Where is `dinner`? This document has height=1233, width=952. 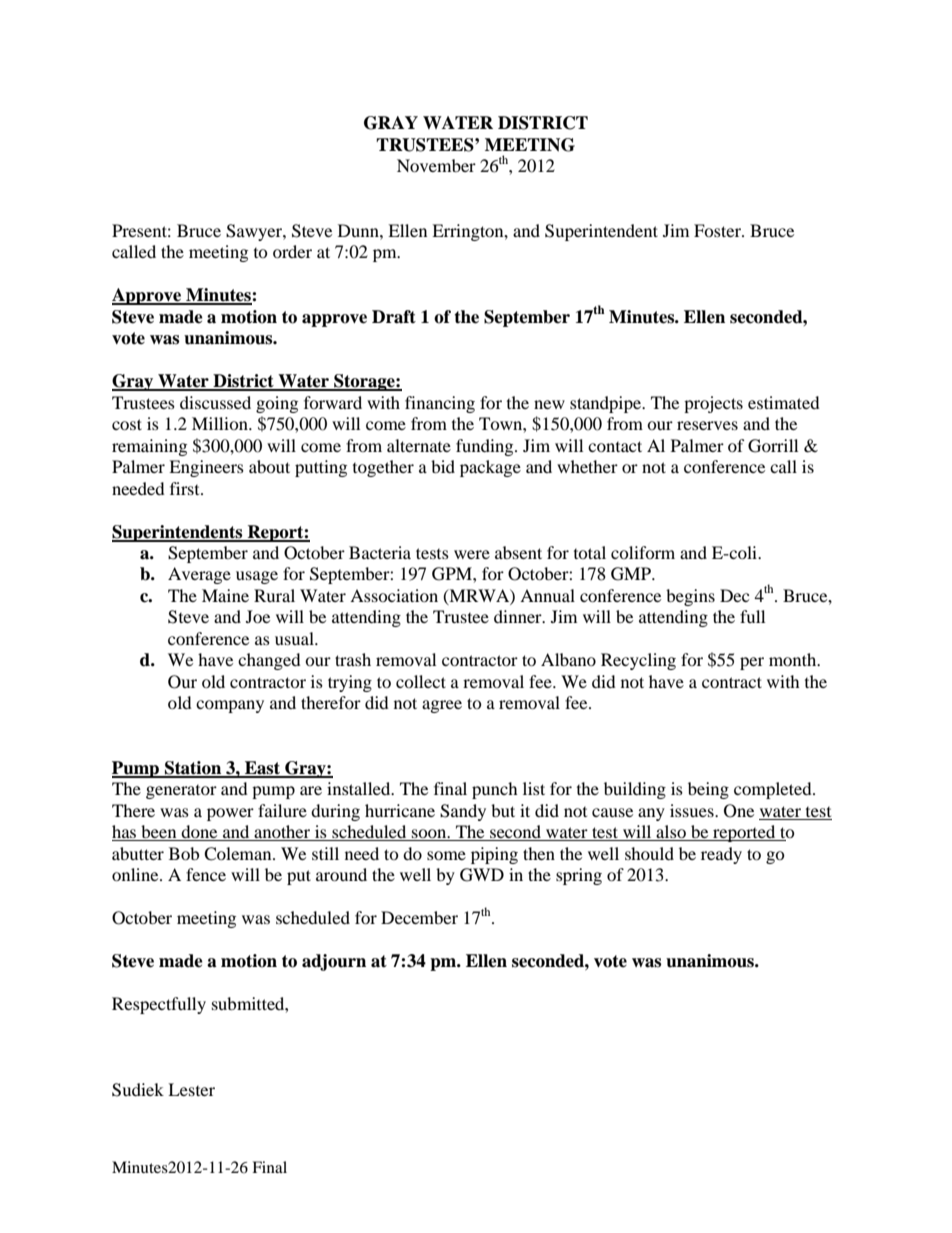
dinner is located at coordinates (519, 616).
